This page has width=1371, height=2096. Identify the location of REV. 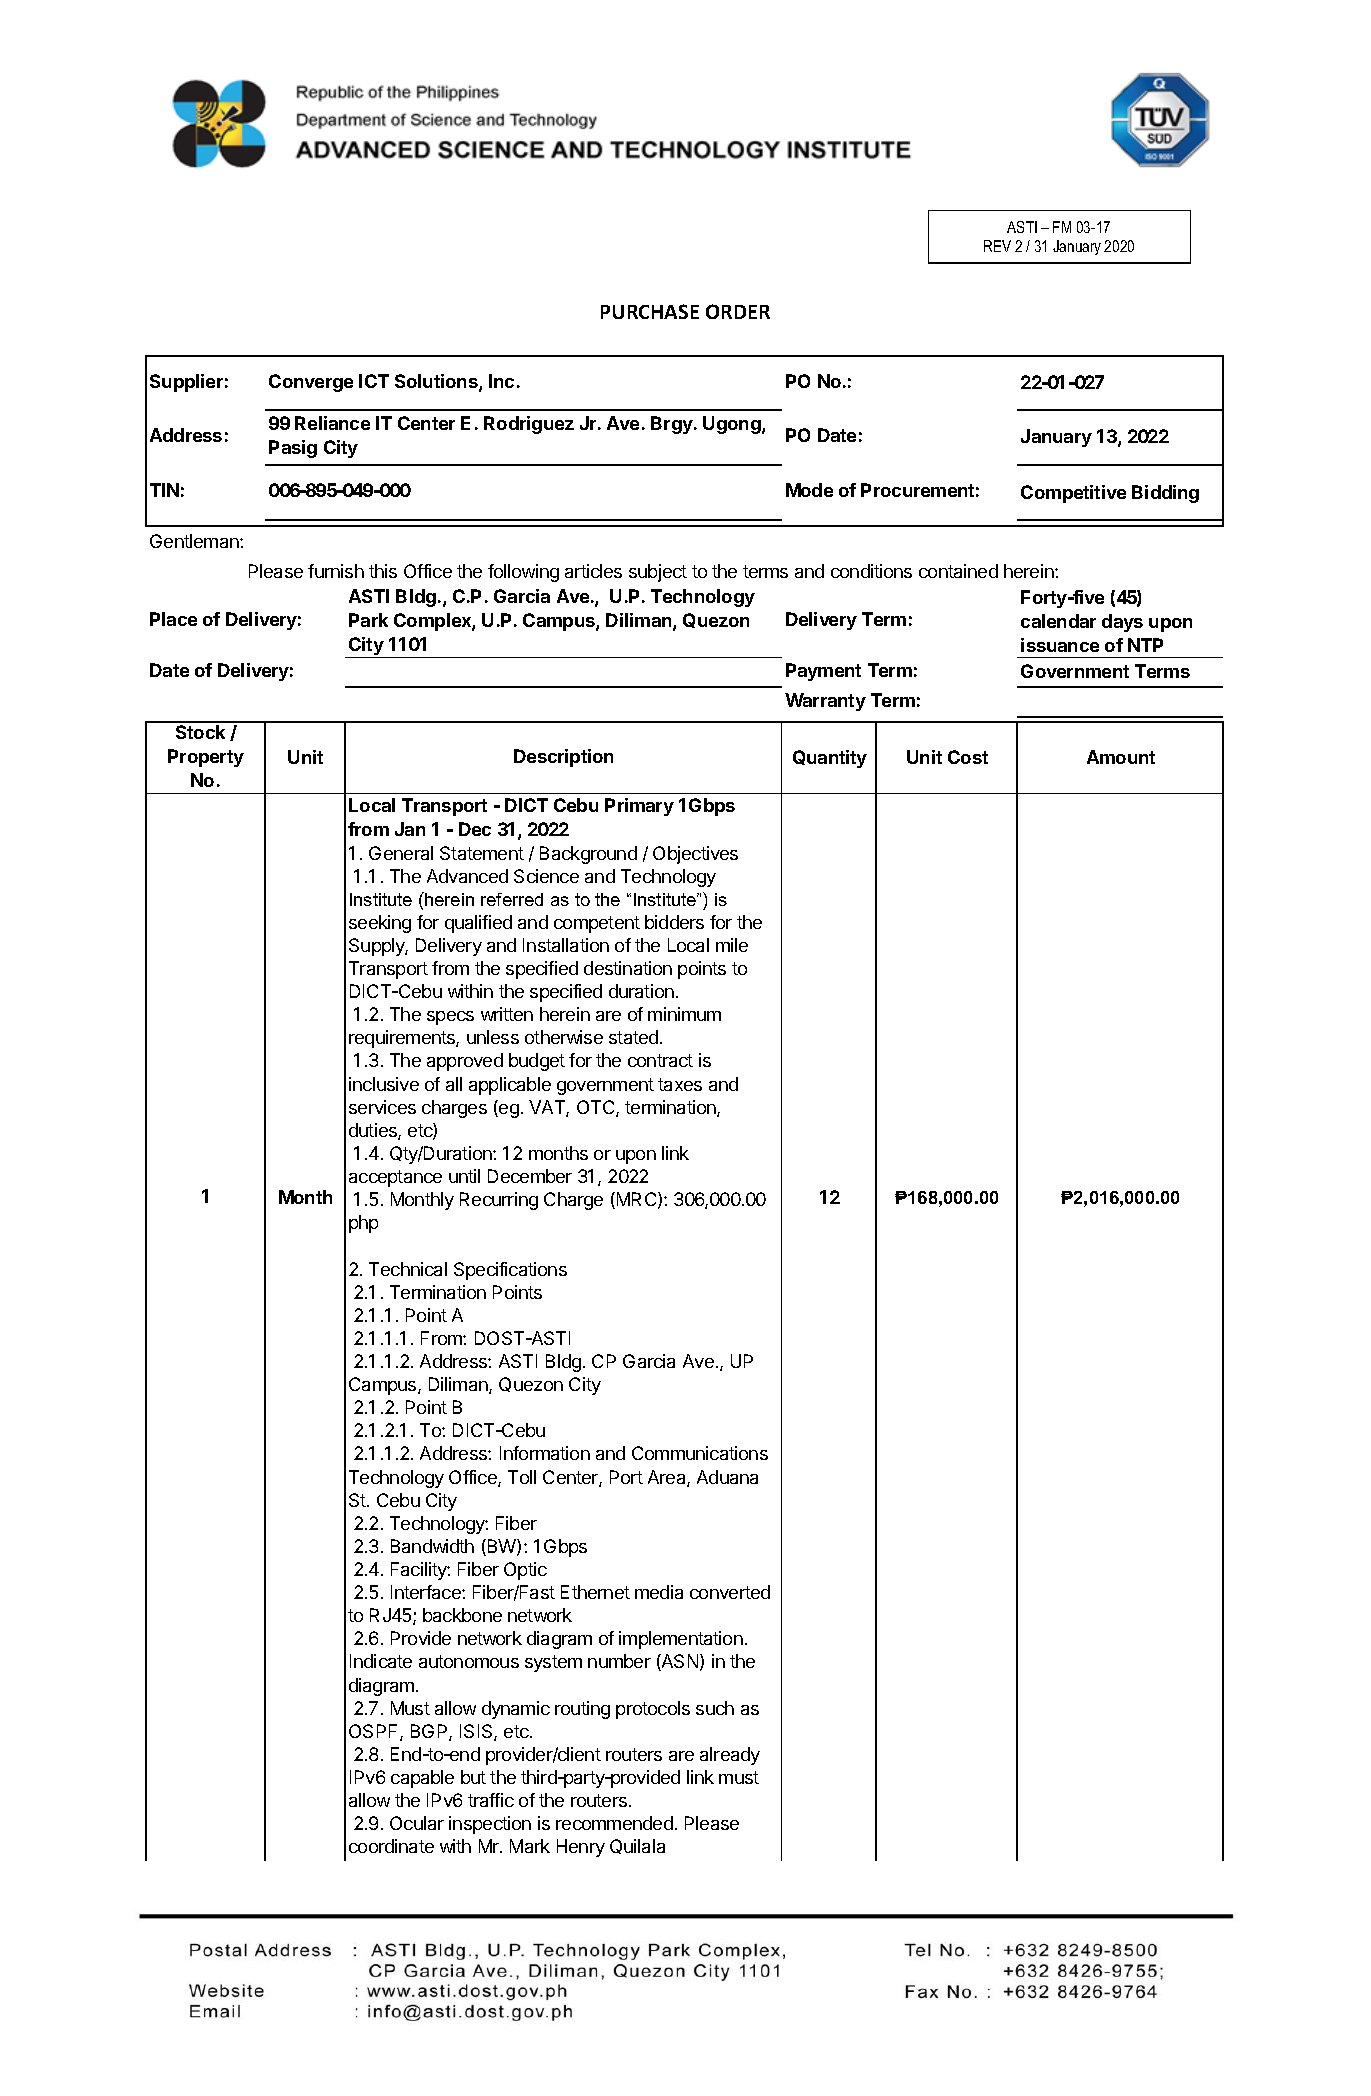
(997, 246).
